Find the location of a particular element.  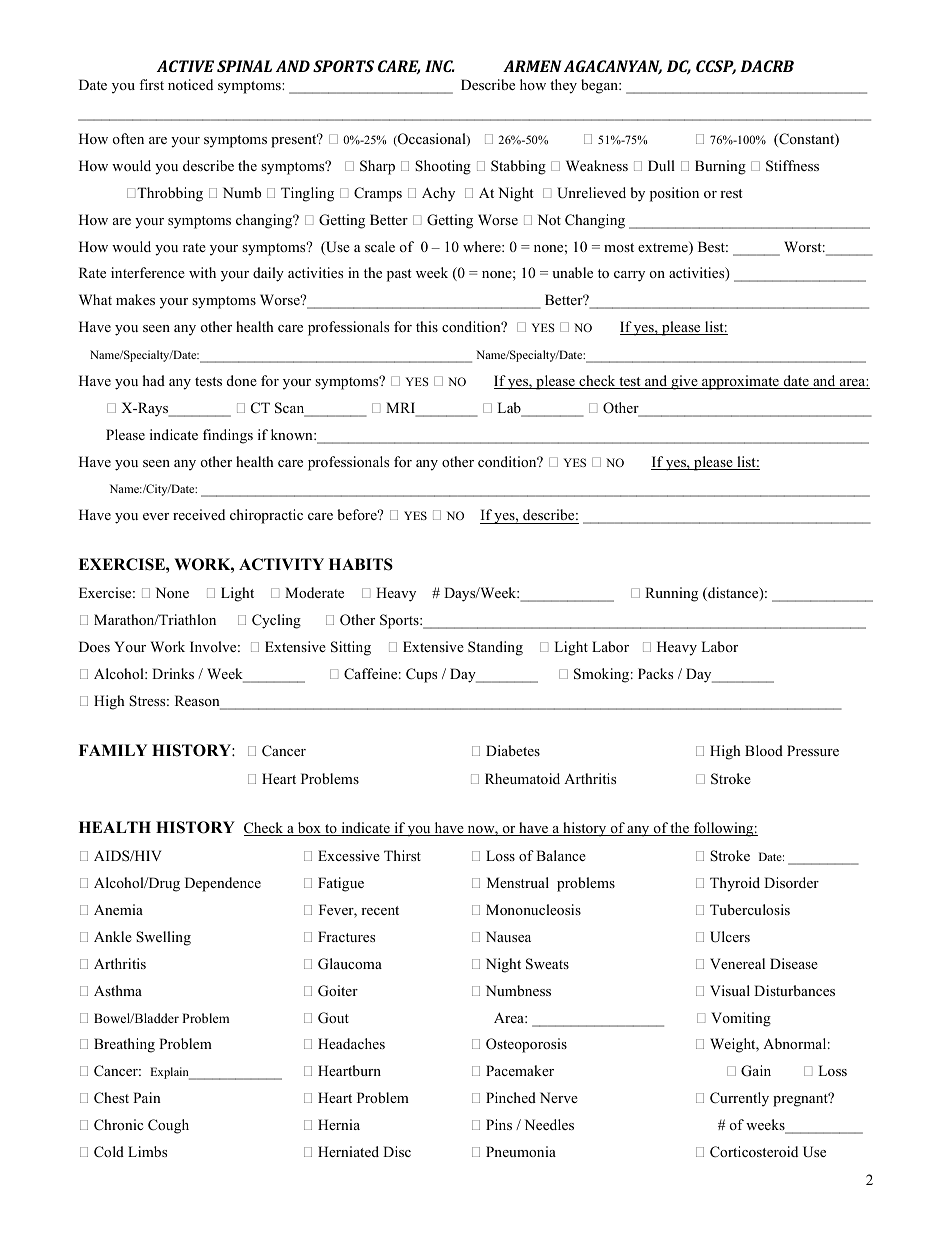

findings is located at coordinates (228, 436).
